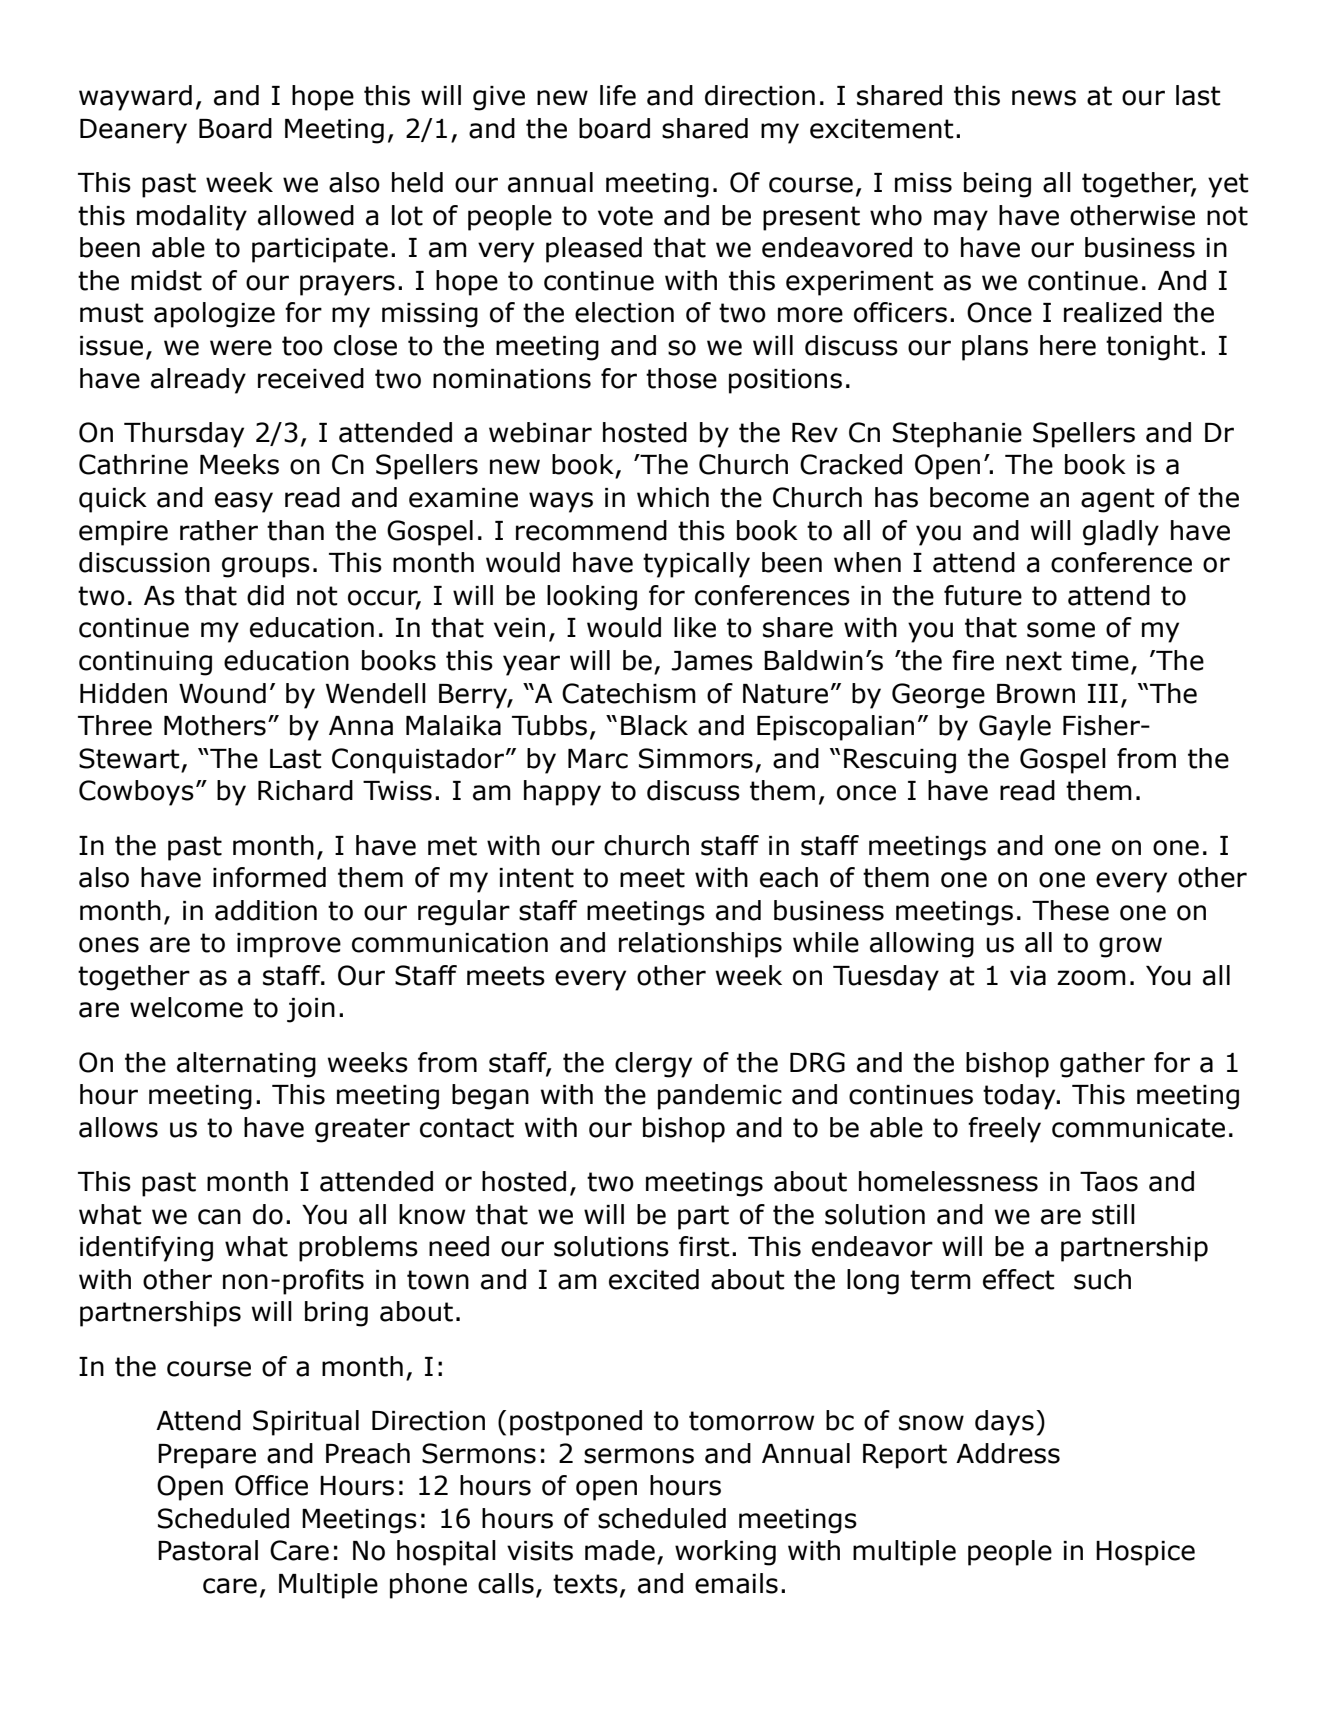  I want to click on informed, so click(269, 877).
